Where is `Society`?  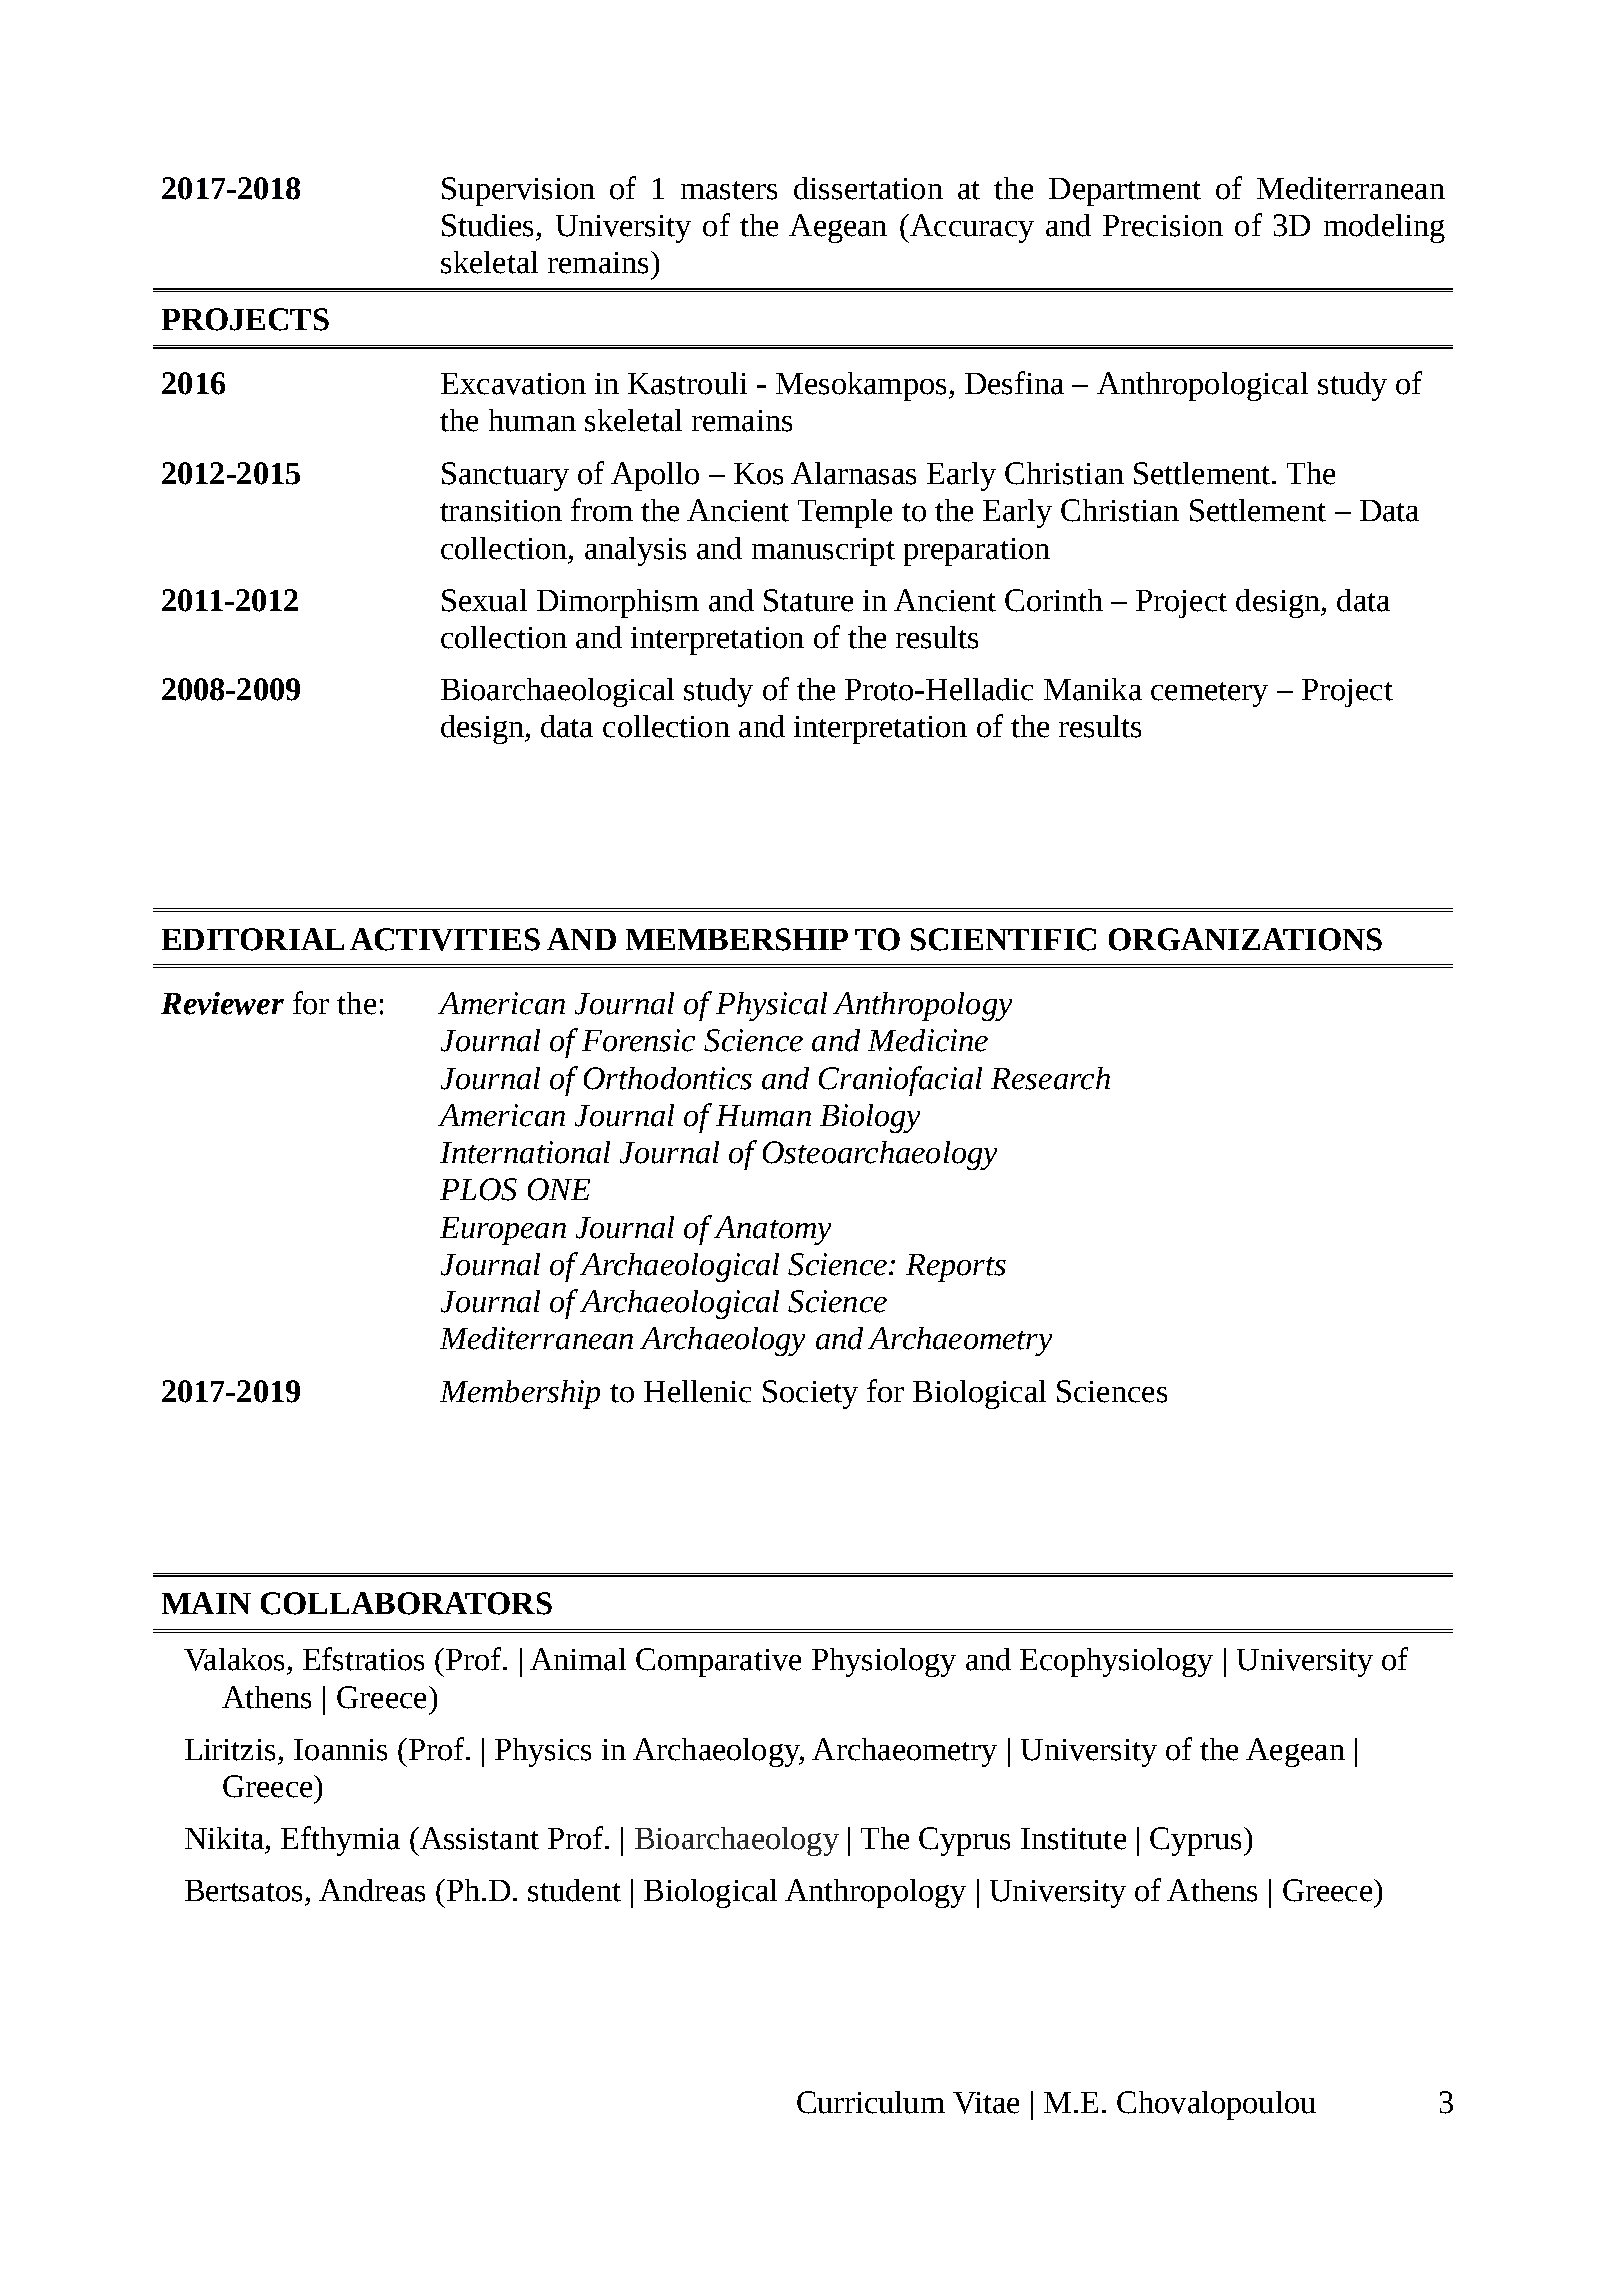 Society is located at coordinates (810, 1394).
